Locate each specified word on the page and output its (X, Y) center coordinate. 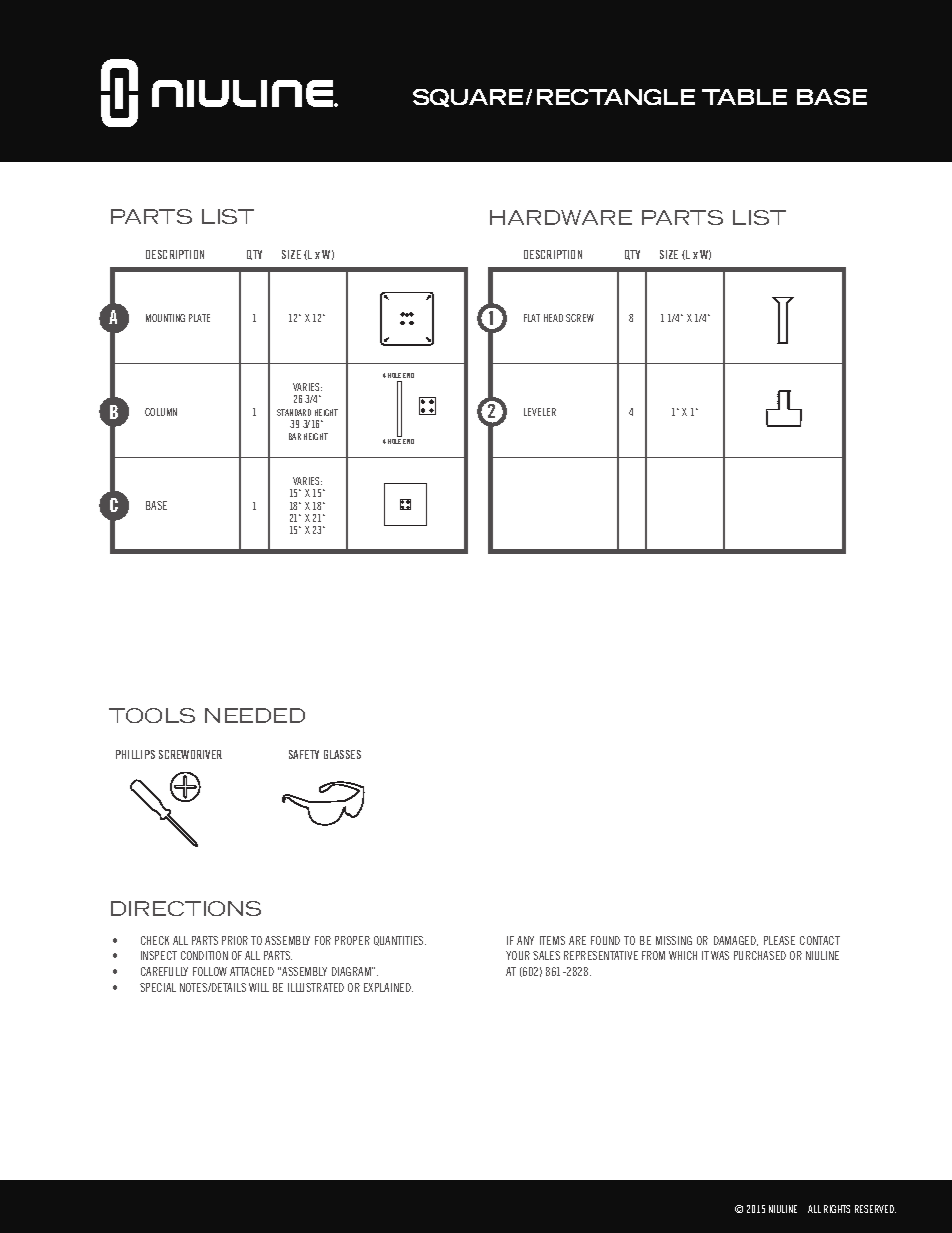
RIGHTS (837, 1209)
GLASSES (342, 754)
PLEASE (779, 940)
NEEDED (255, 715)
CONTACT (820, 940)
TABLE (744, 97)
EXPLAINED (388, 987)
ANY (525, 940)
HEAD (553, 318)
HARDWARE (561, 217)
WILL (259, 987)
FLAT (532, 318)
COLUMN (161, 412)
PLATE (199, 318)
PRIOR (235, 940)
